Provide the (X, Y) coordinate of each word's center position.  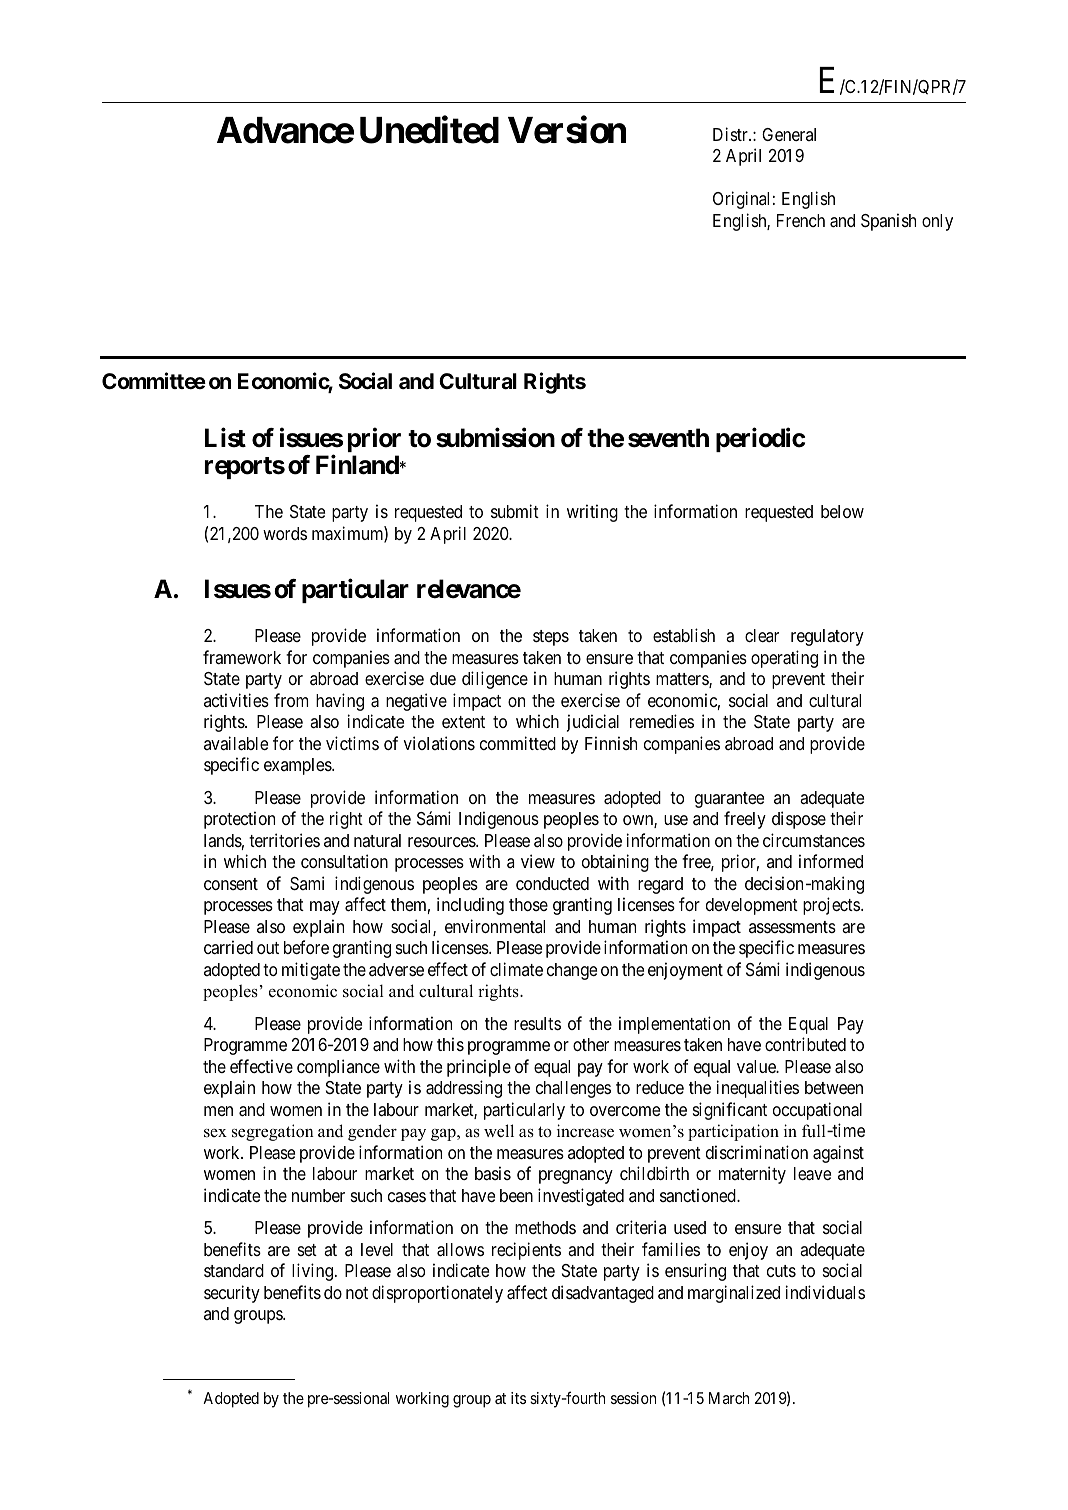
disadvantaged (603, 1294)
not (357, 1293)
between (834, 1087)
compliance (338, 1068)
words (285, 533)
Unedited (429, 130)
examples (298, 766)
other (591, 1044)
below (842, 511)
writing (592, 513)
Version (567, 130)
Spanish (888, 222)
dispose (799, 820)
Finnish (611, 743)
